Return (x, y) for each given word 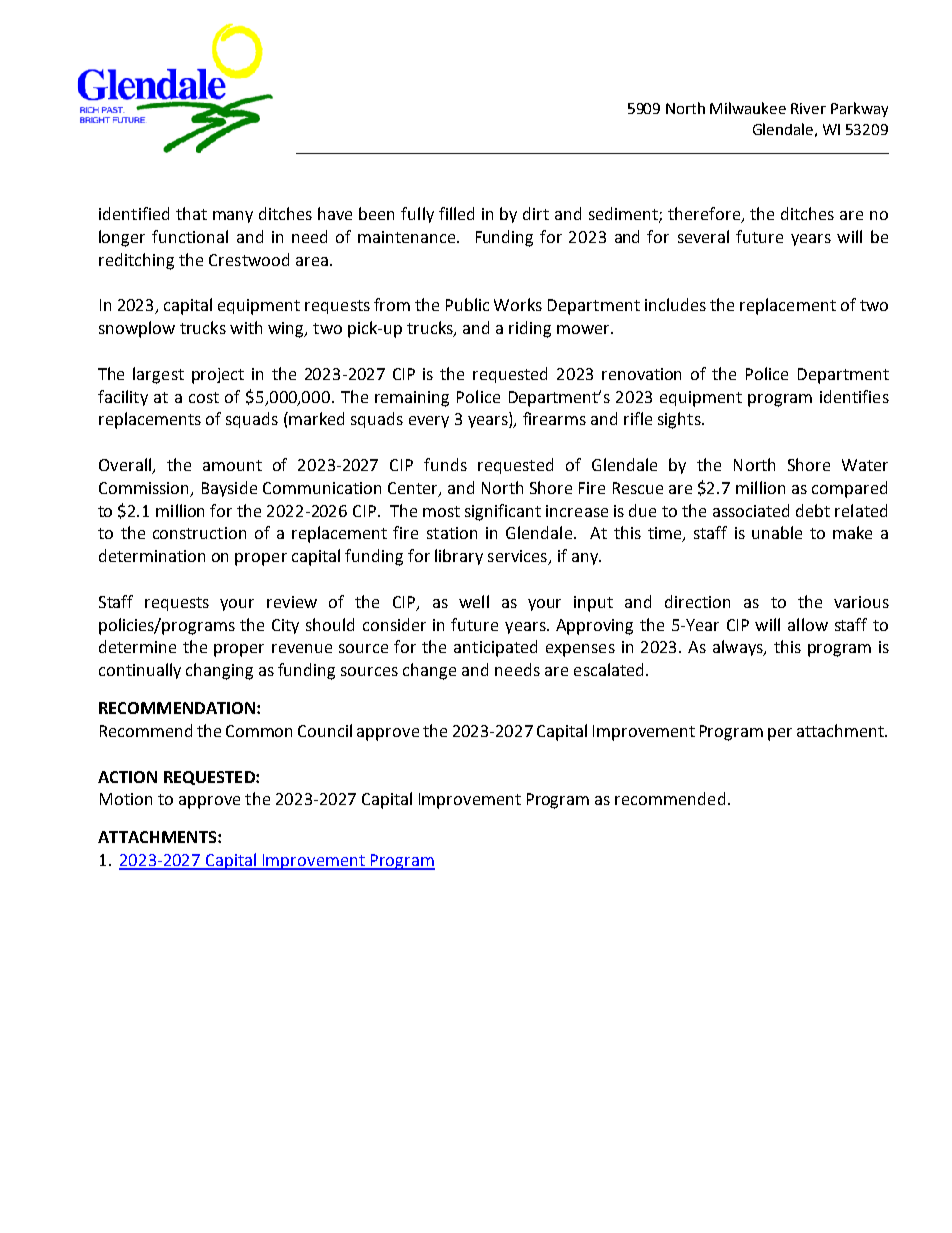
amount (232, 465)
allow (808, 624)
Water (865, 465)
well (474, 601)
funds (445, 464)
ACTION (127, 777)
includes (675, 304)
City (285, 626)
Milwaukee (748, 108)
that (191, 213)
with (246, 327)
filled (456, 213)
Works (518, 304)
